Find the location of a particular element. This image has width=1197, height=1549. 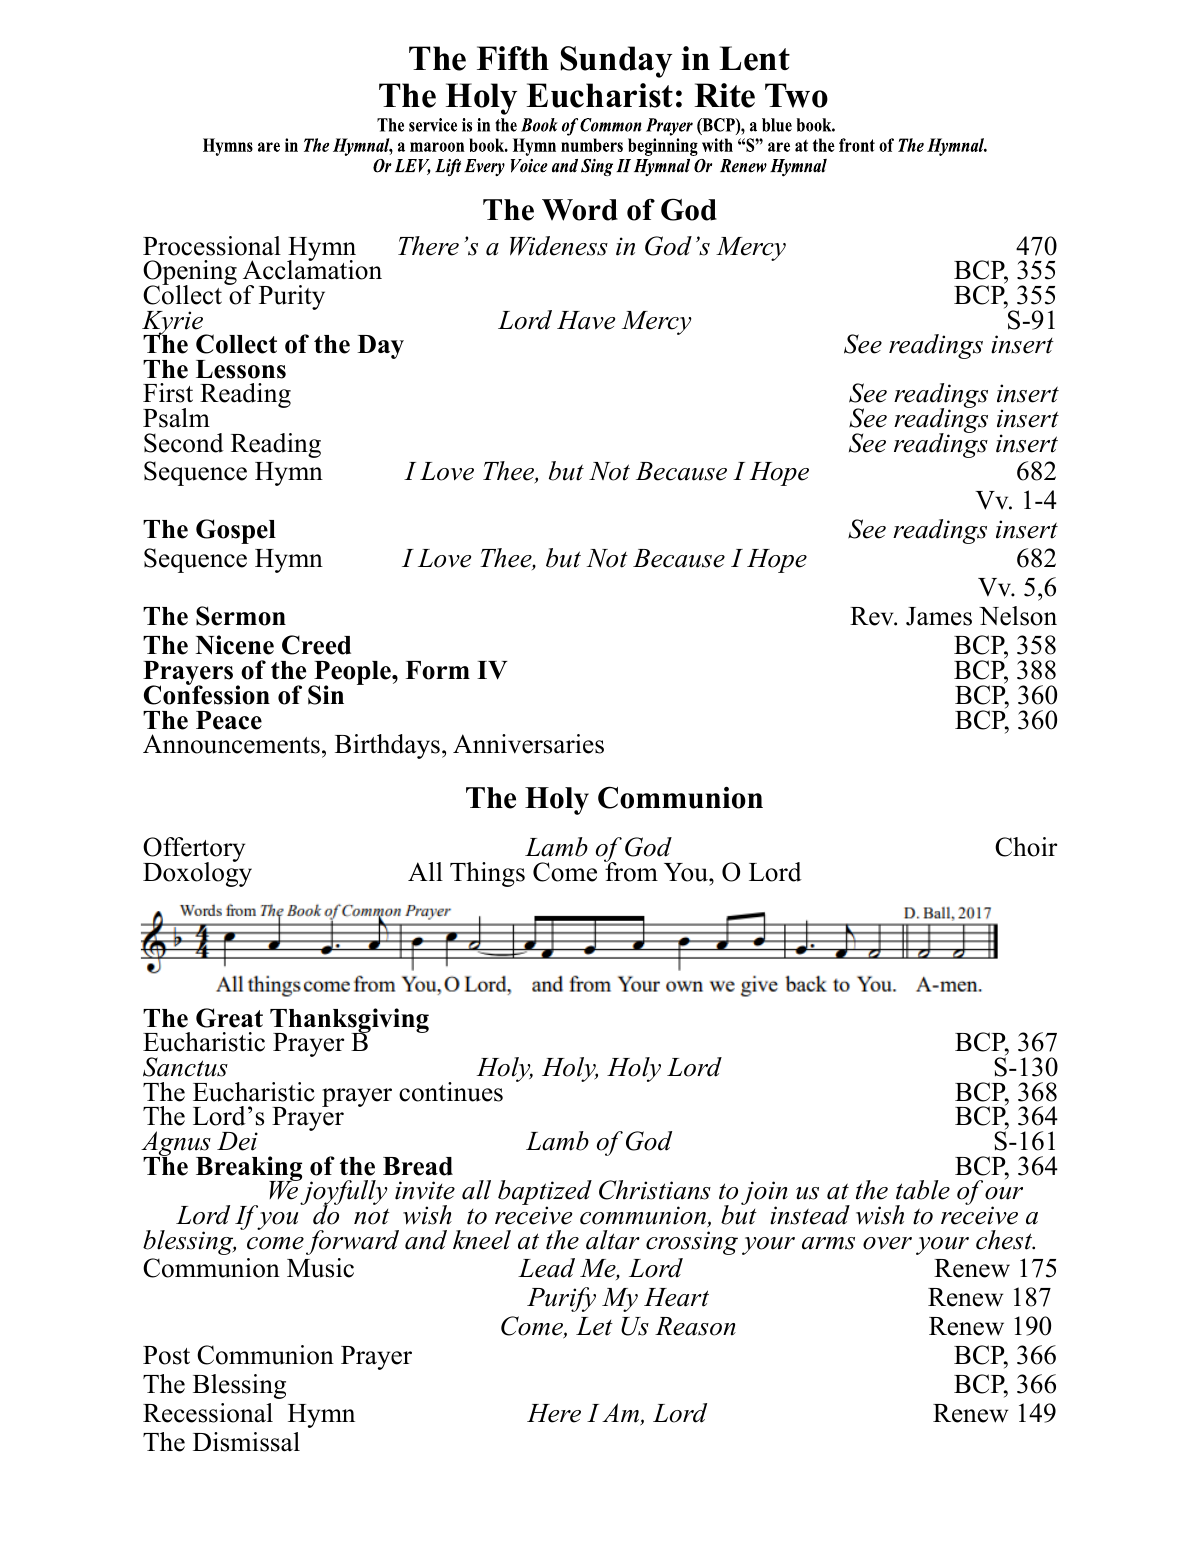

Anniversaries is located at coordinates (528, 744).
